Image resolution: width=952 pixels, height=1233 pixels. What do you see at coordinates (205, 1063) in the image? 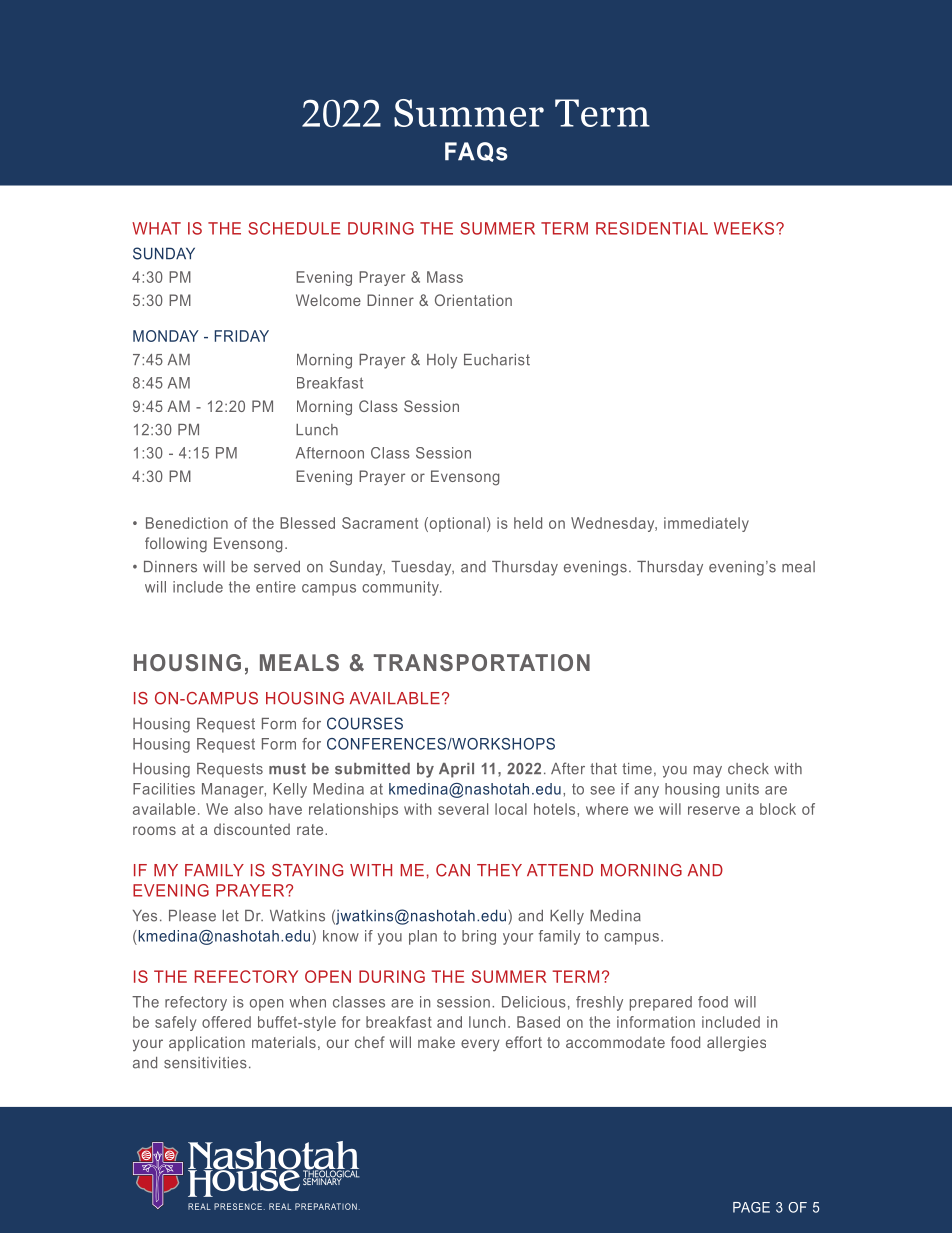
I see `sensitivities` at bounding box center [205, 1063].
